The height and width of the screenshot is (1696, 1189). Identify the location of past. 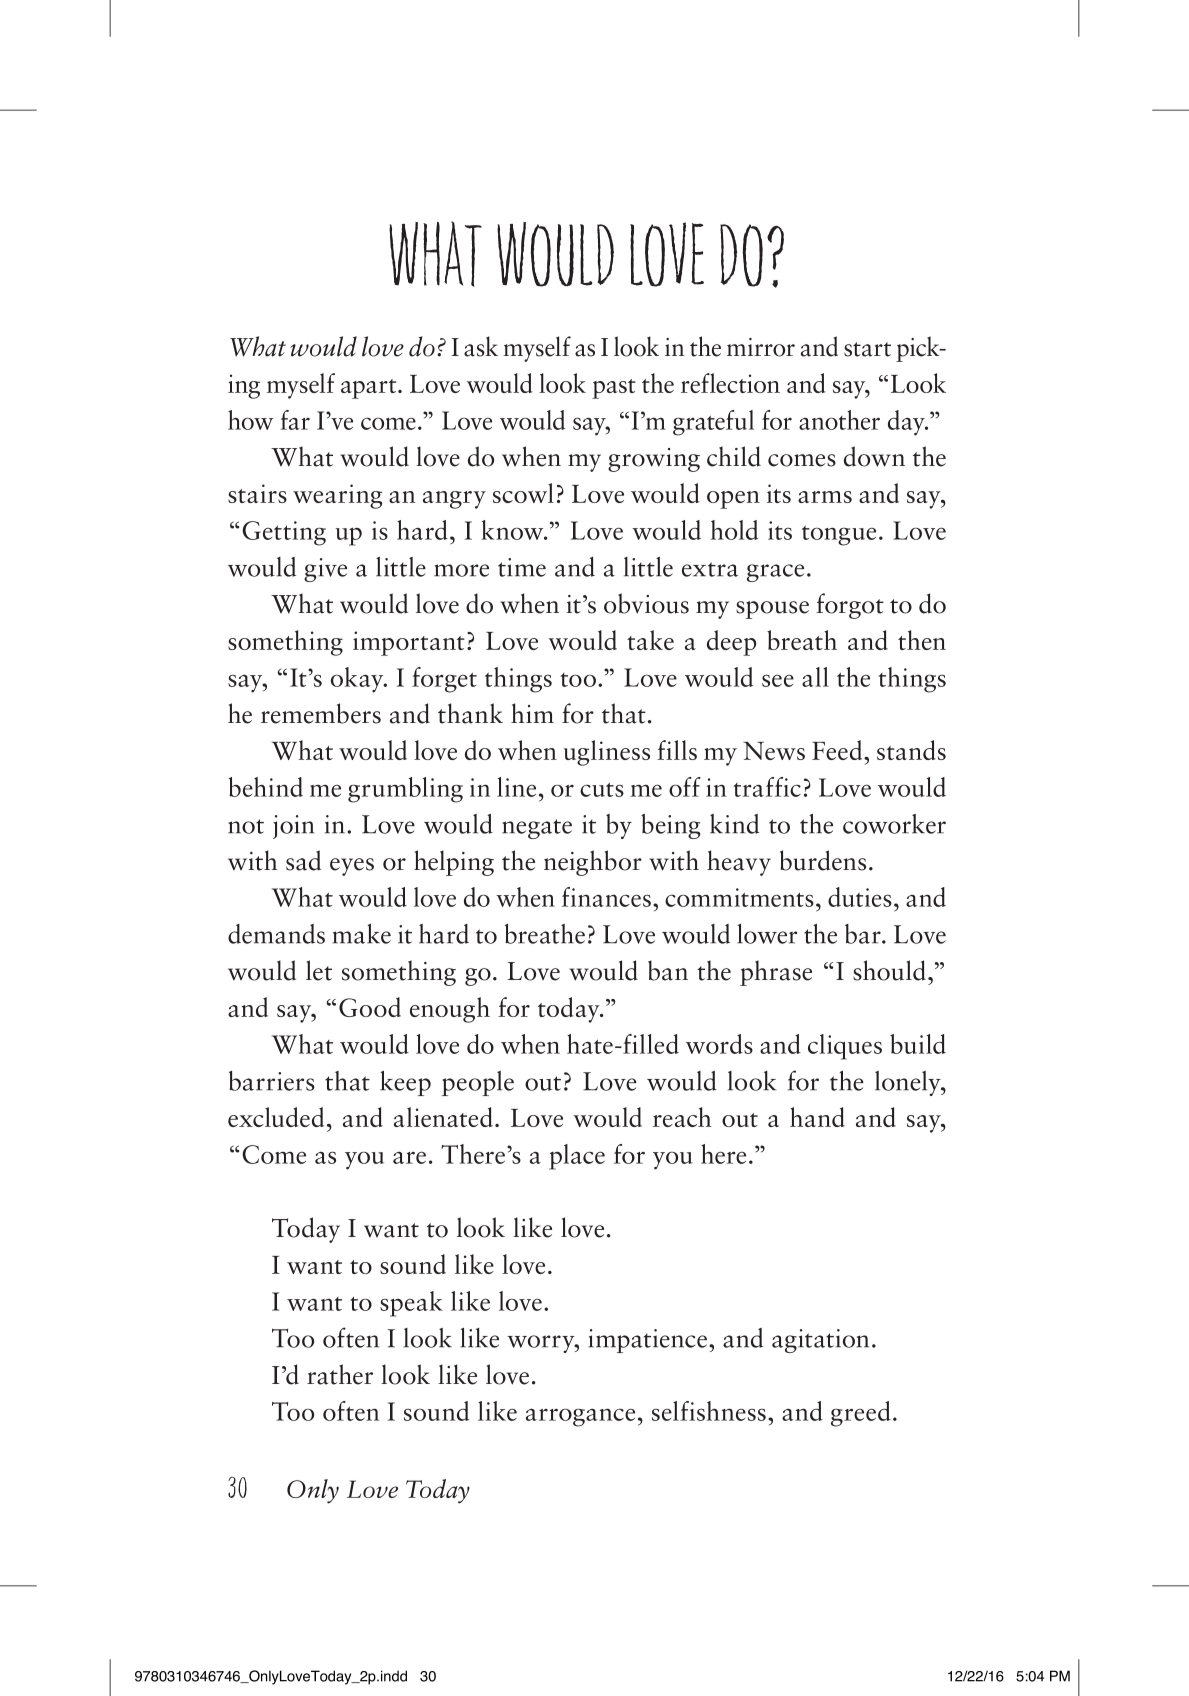
(614, 389).
